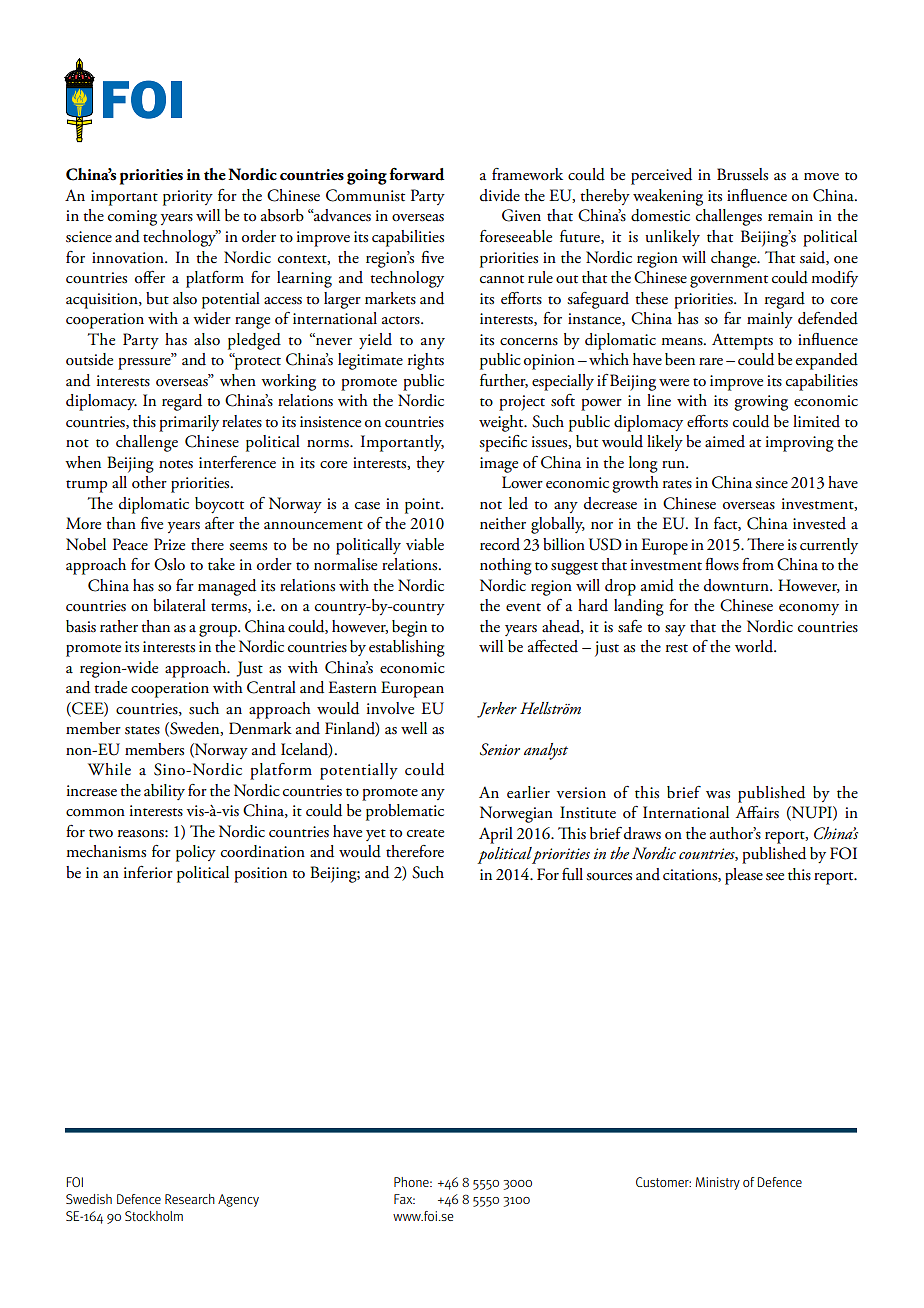  I want to click on world, so click(755, 646).
